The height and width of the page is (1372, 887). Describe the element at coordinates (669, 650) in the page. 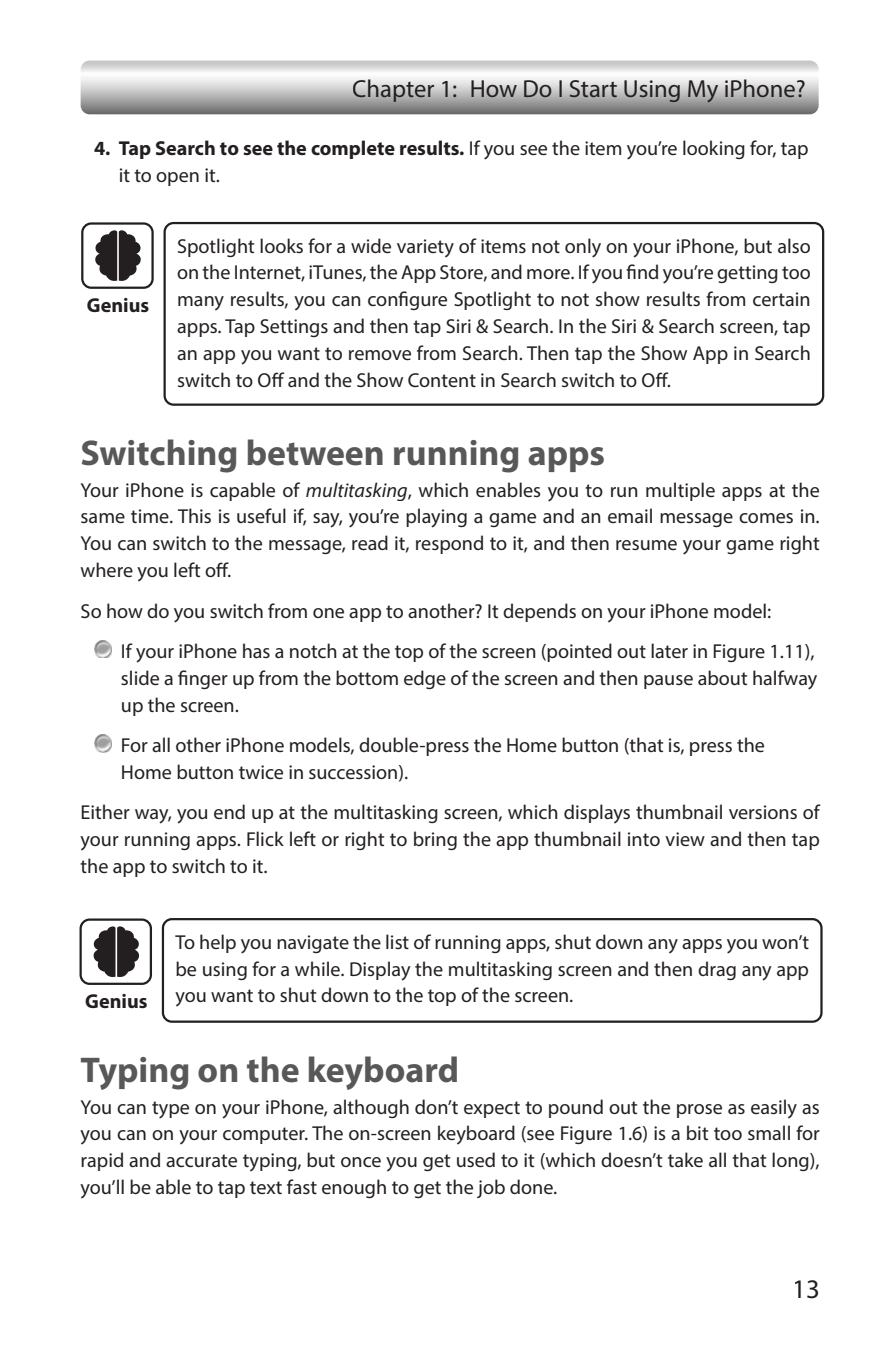

I see `later` at that location.
